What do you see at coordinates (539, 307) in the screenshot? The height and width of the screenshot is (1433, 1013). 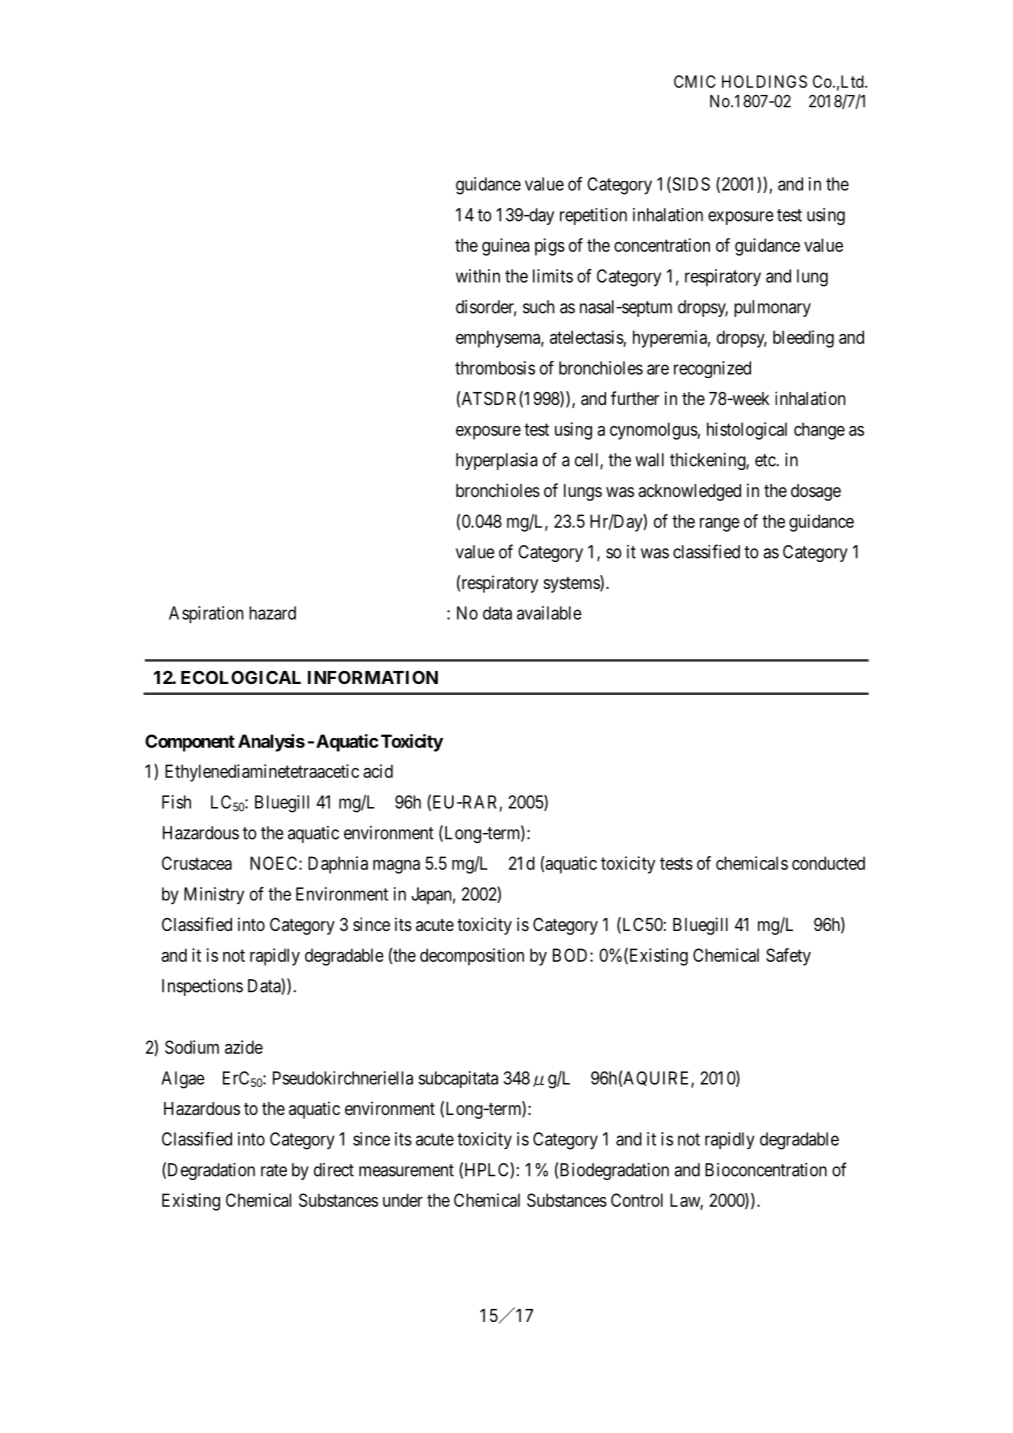 I see `such` at bounding box center [539, 307].
